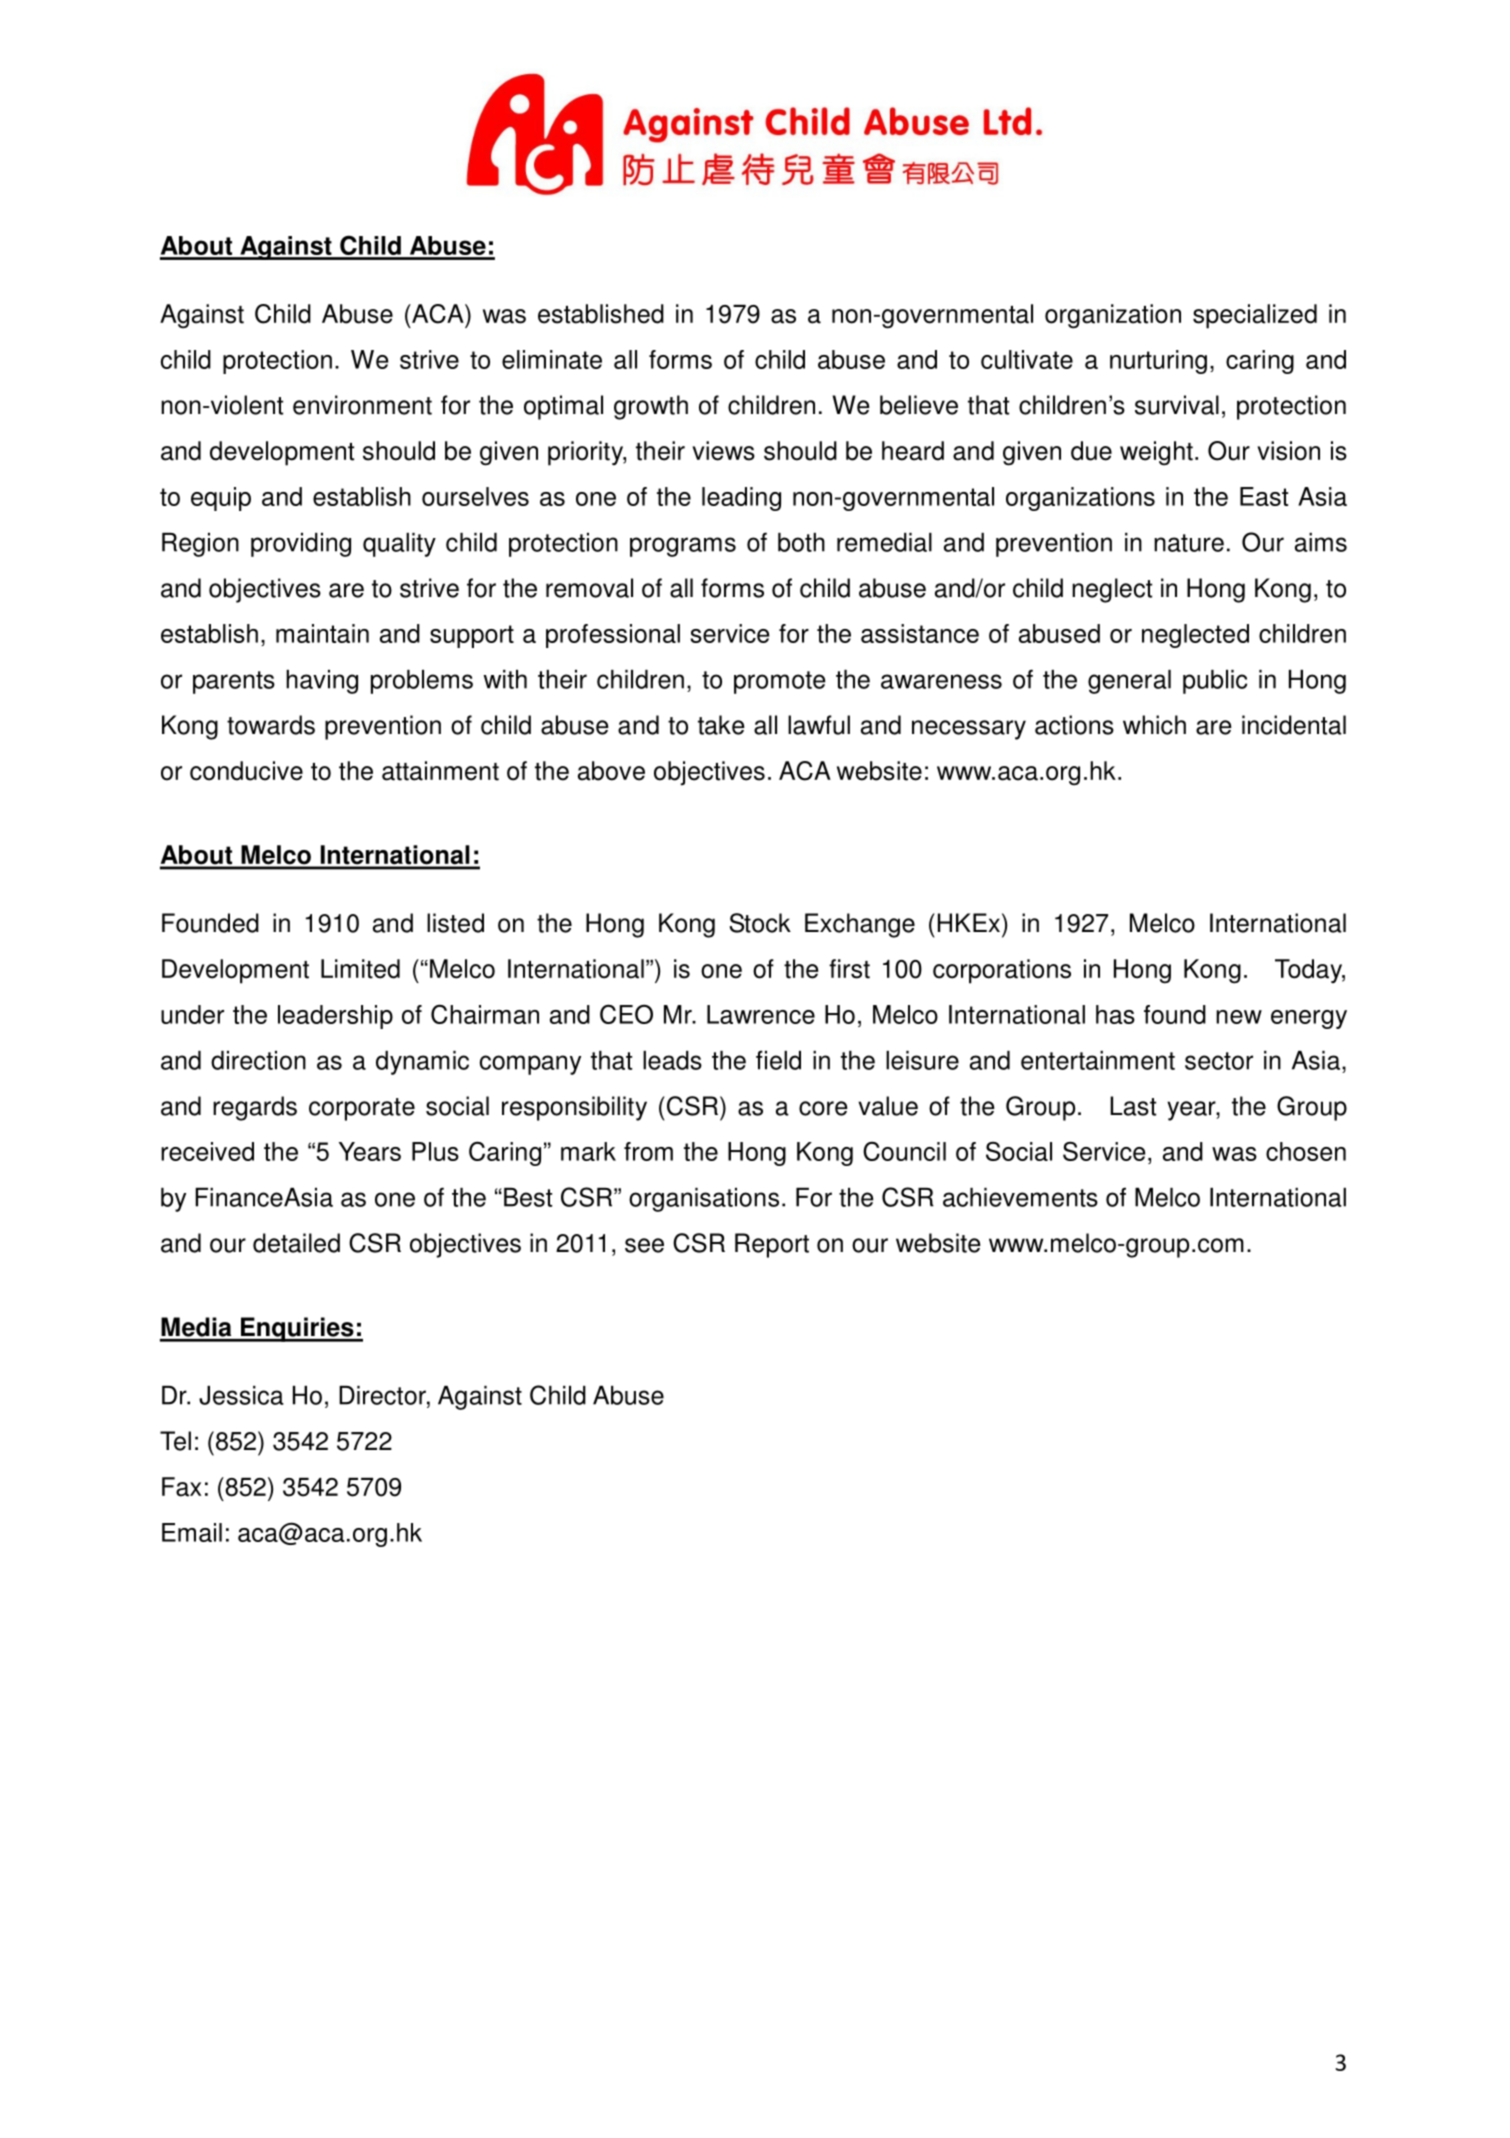  What do you see at coordinates (772, 1245) in the screenshot?
I see `Report` at bounding box center [772, 1245].
